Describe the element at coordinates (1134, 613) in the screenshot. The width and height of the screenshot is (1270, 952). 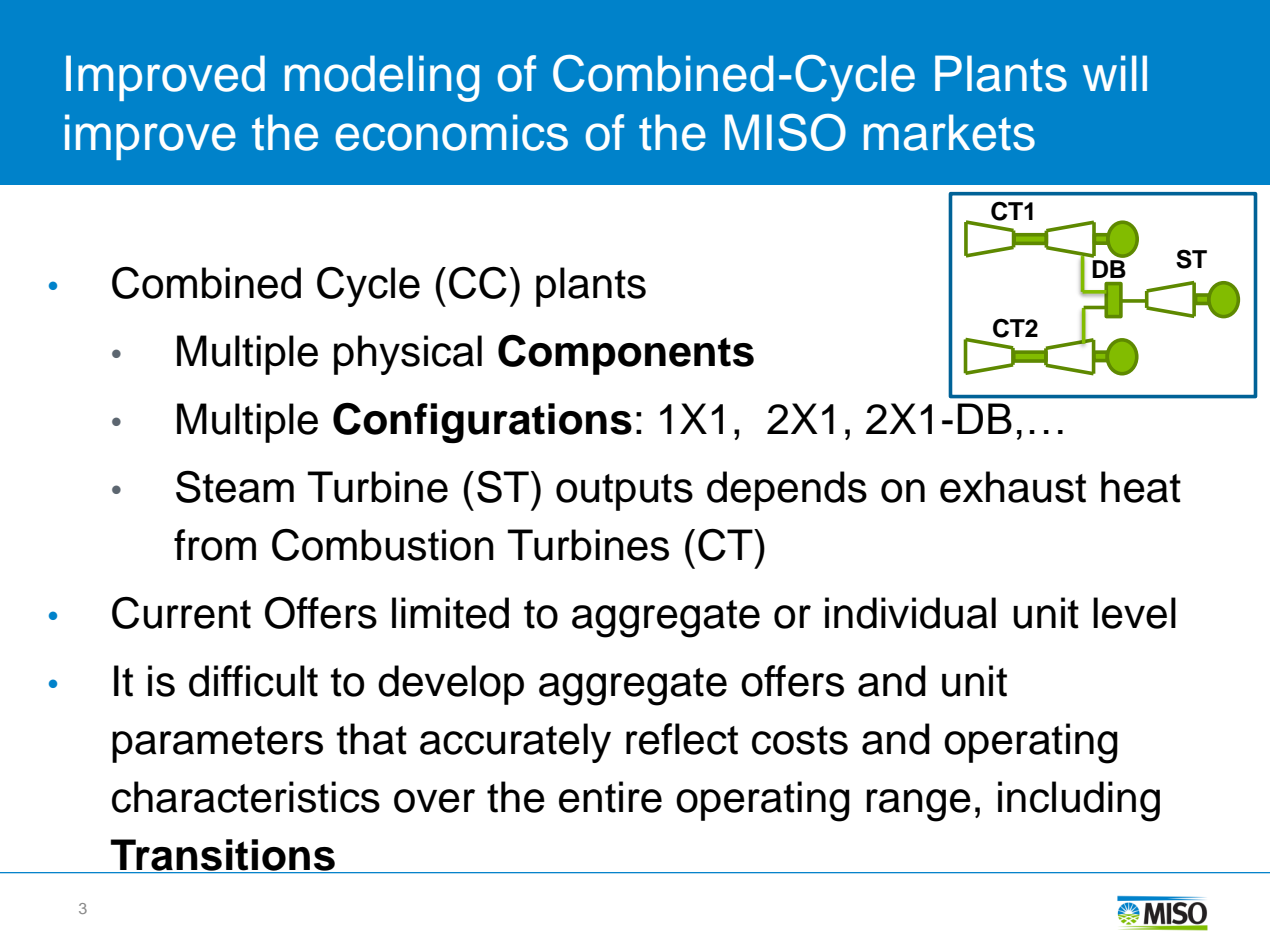
I see `level` at that location.
